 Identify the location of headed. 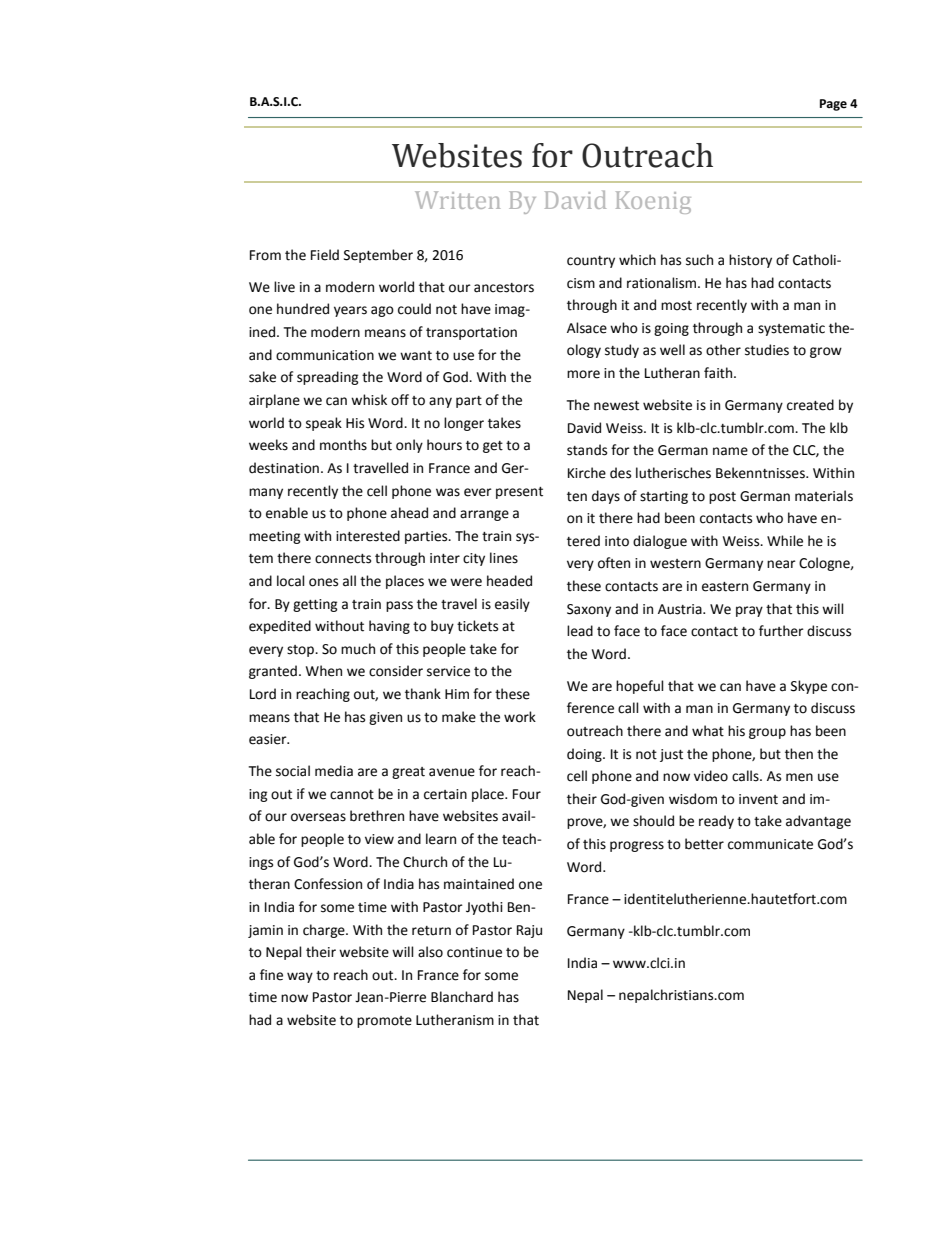
(509, 581).
